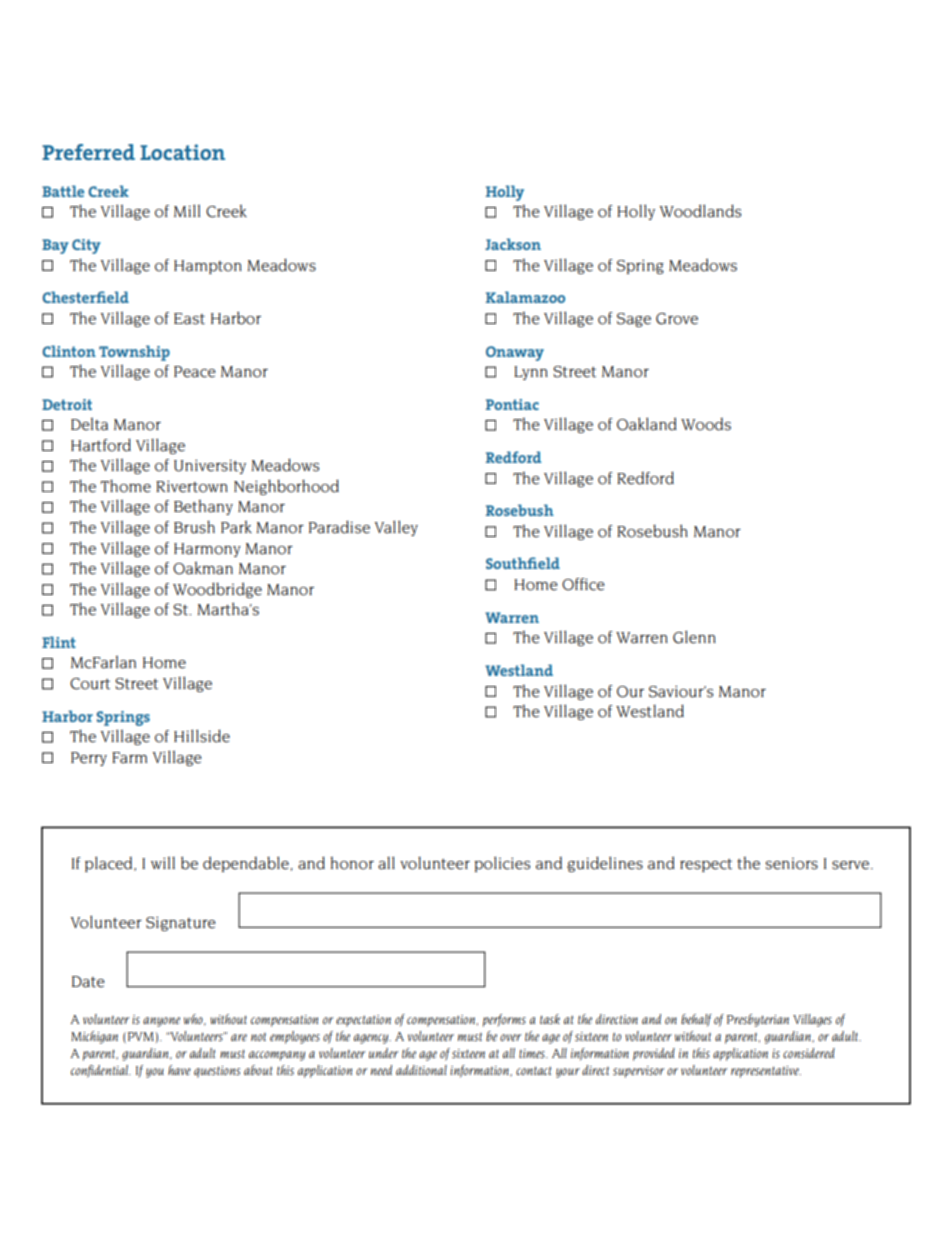 The height and width of the document is (1233, 952). What do you see at coordinates (210, 466) in the document?
I see `University` at bounding box center [210, 466].
